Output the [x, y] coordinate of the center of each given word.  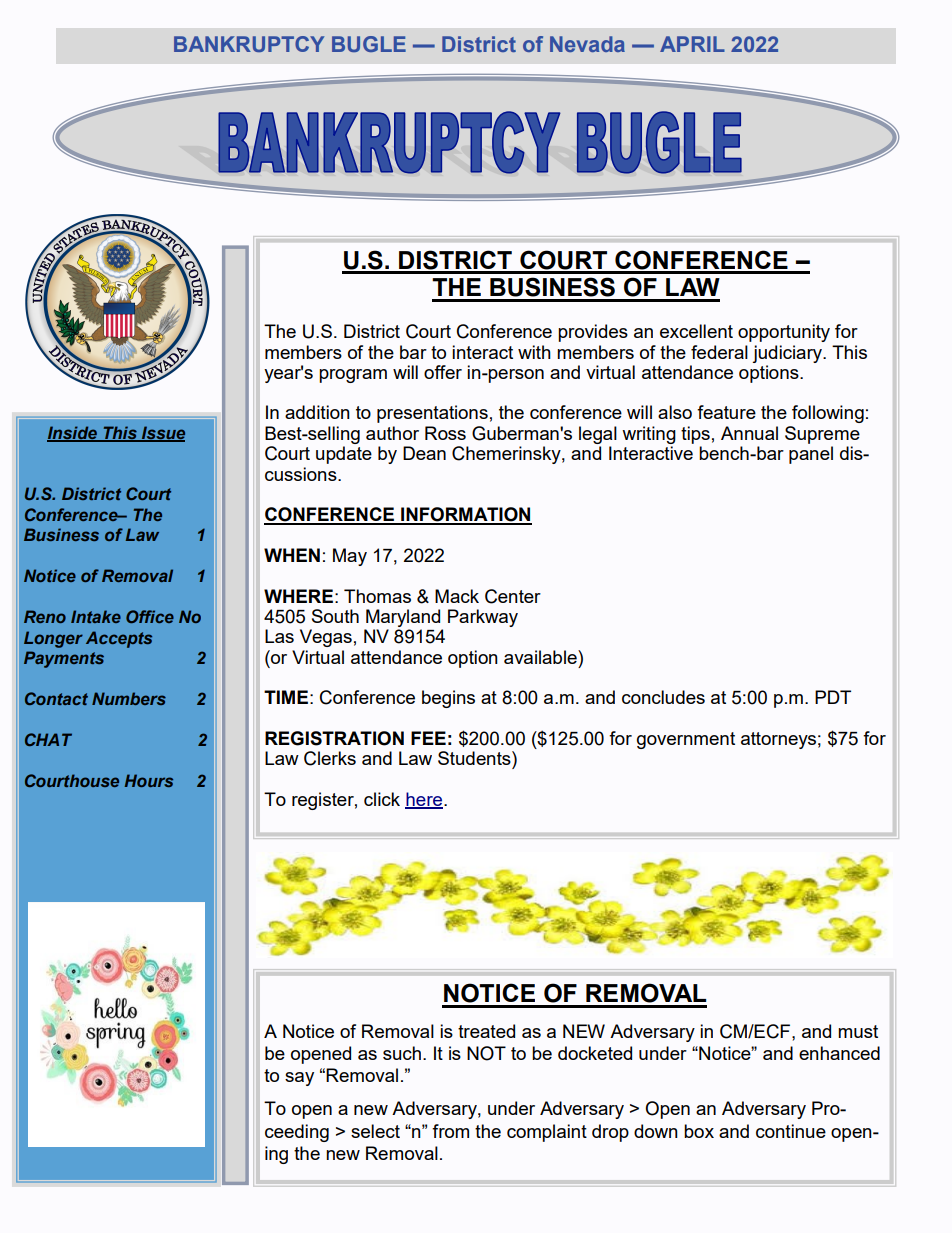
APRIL [692, 44]
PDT [833, 697]
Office [150, 616]
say [299, 1079]
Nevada [587, 44]
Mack [457, 596]
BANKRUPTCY [249, 44]
